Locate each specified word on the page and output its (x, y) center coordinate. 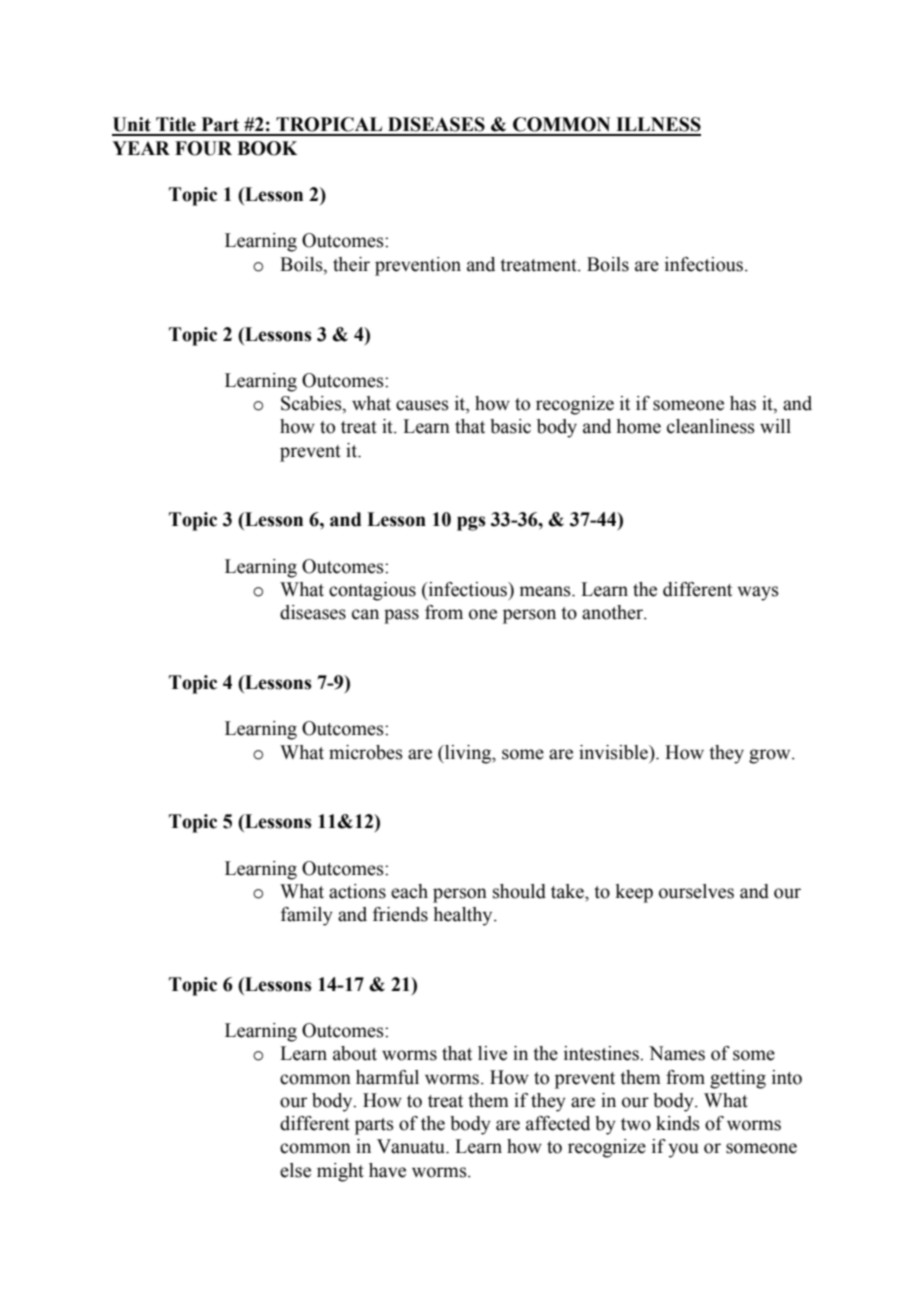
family (307, 916)
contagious (372, 591)
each (409, 891)
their (351, 264)
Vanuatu (412, 1146)
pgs (471, 523)
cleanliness (711, 426)
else (295, 1170)
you (683, 1150)
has (743, 403)
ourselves (696, 891)
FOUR (203, 148)
